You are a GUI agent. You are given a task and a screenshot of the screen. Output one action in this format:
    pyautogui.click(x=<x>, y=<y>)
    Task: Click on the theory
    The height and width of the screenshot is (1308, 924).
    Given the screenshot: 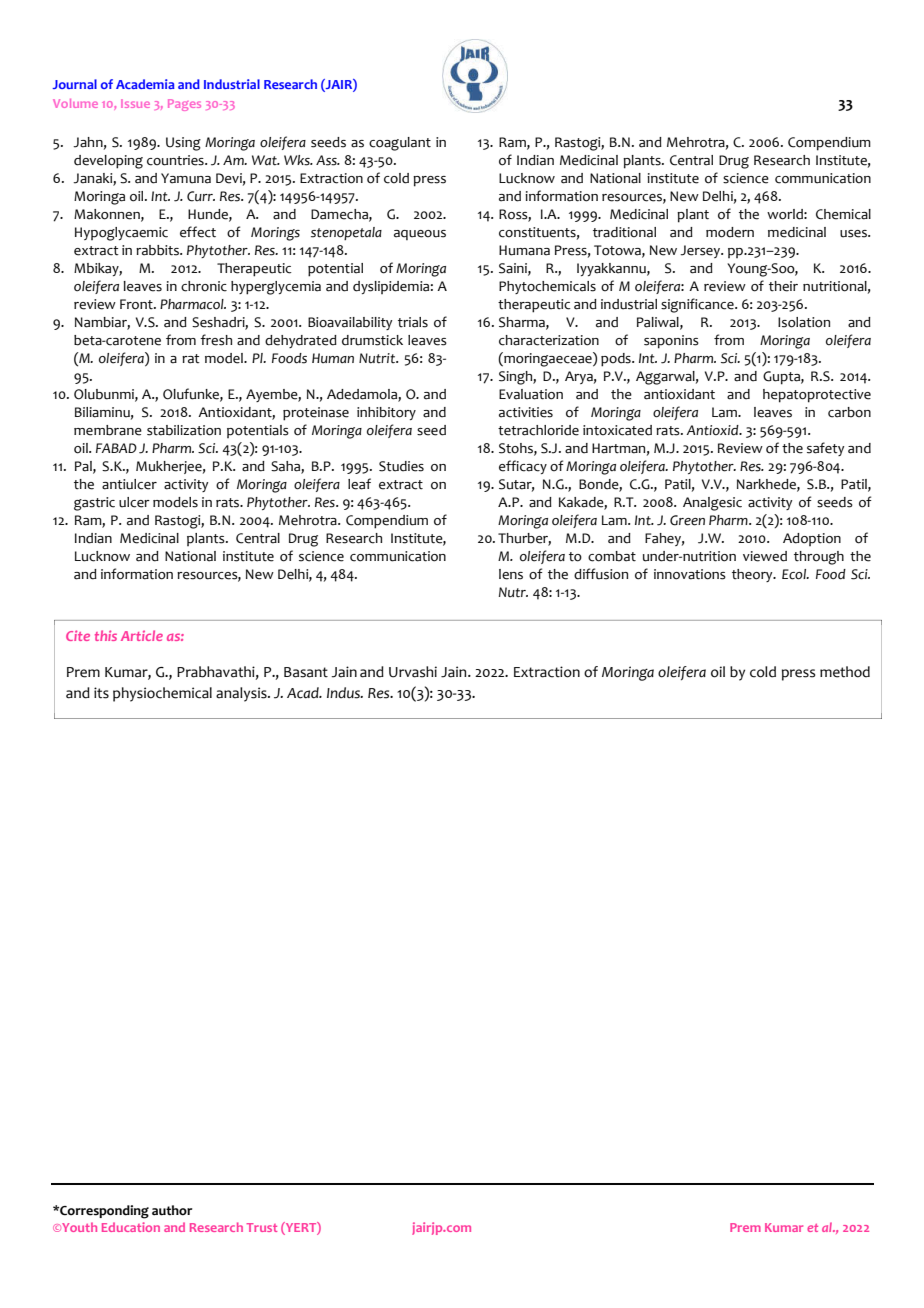 What is the action you would take?
    pyautogui.click(x=753, y=575)
